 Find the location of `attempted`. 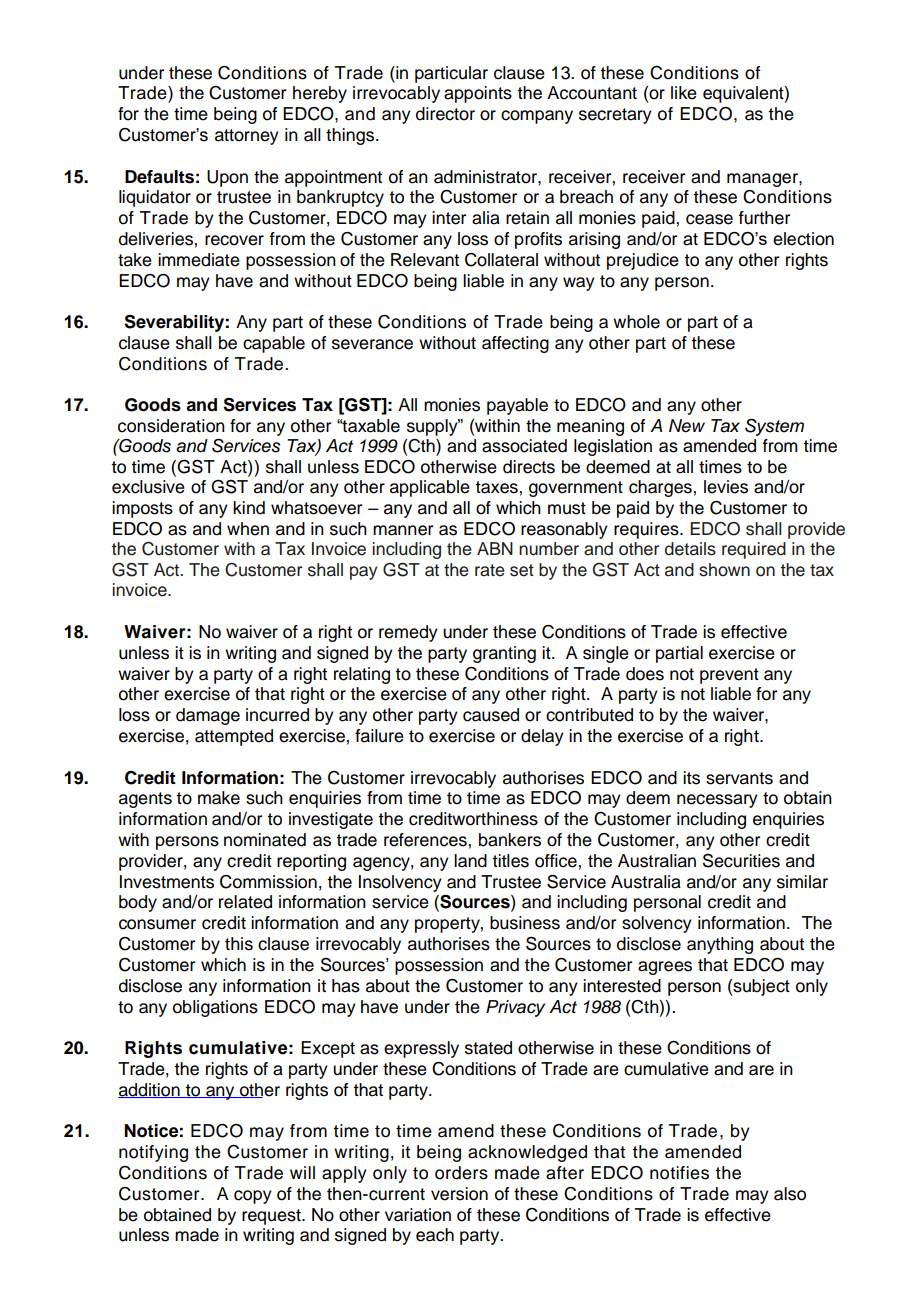

attempted is located at coordinates (234, 737).
